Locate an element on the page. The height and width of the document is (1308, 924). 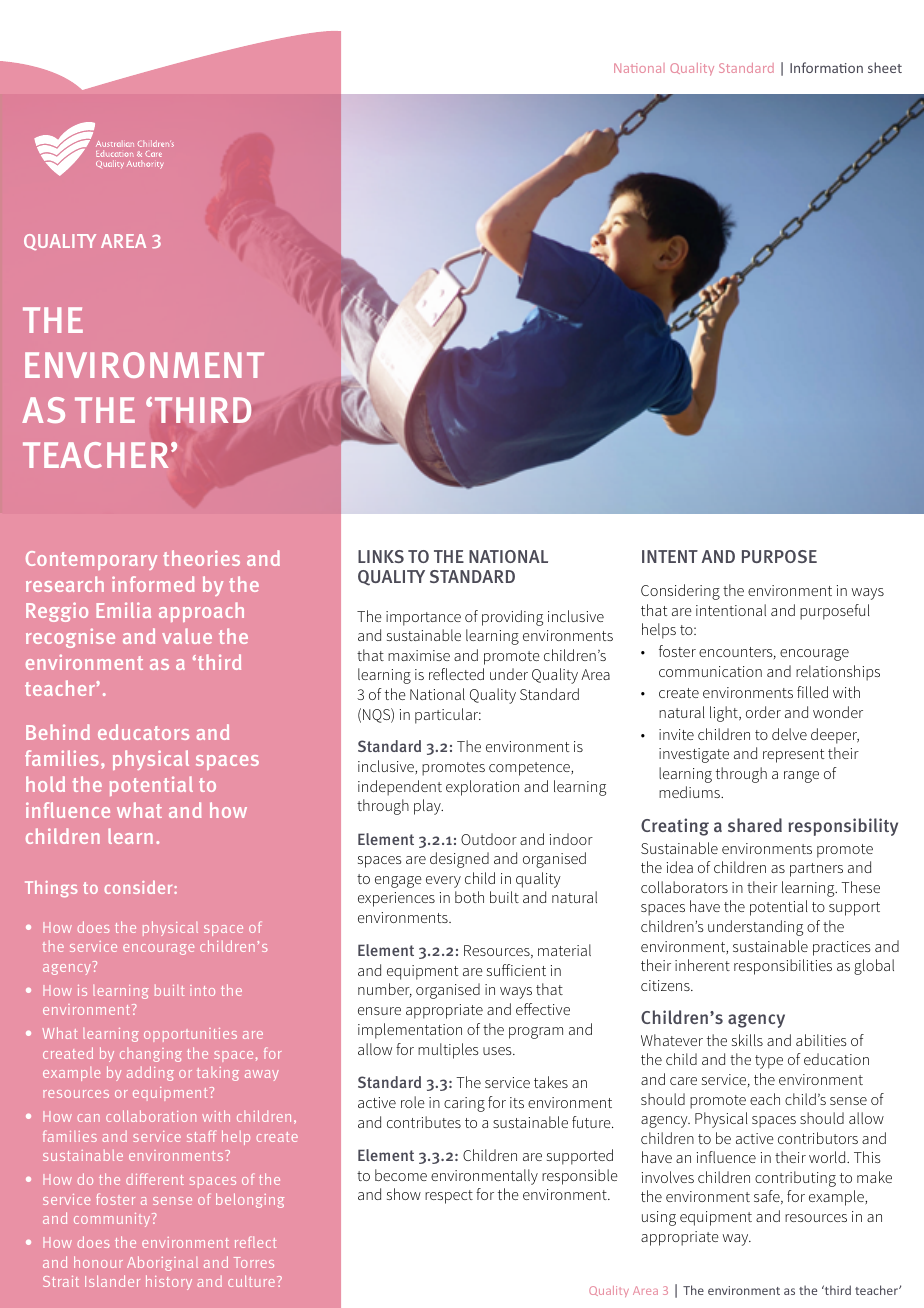
Contemporary is located at coordinates (91, 560).
